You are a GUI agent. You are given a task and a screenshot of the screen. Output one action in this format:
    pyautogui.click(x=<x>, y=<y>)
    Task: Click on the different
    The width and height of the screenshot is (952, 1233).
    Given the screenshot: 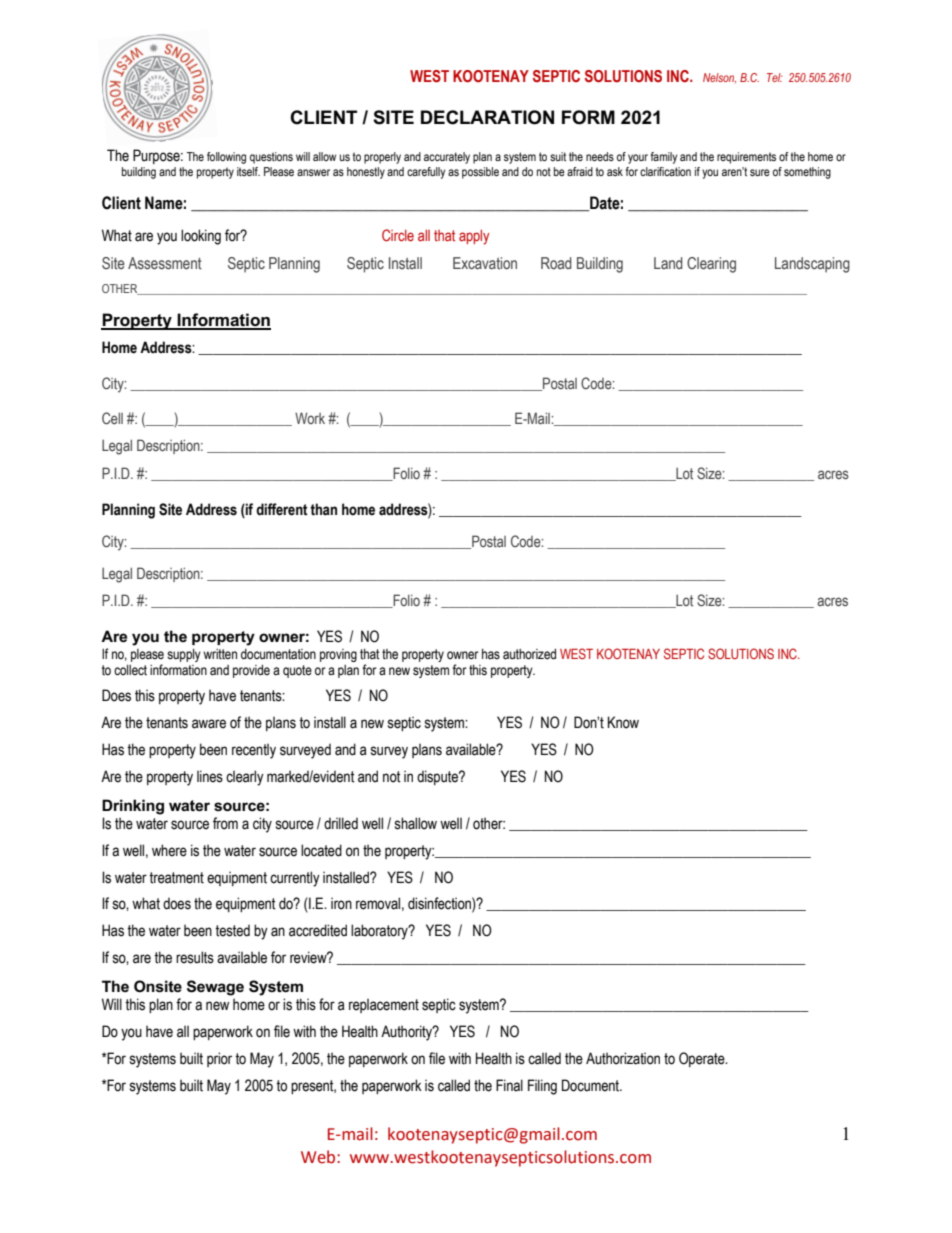 What is the action you would take?
    pyautogui.click(x=282, y=509)
